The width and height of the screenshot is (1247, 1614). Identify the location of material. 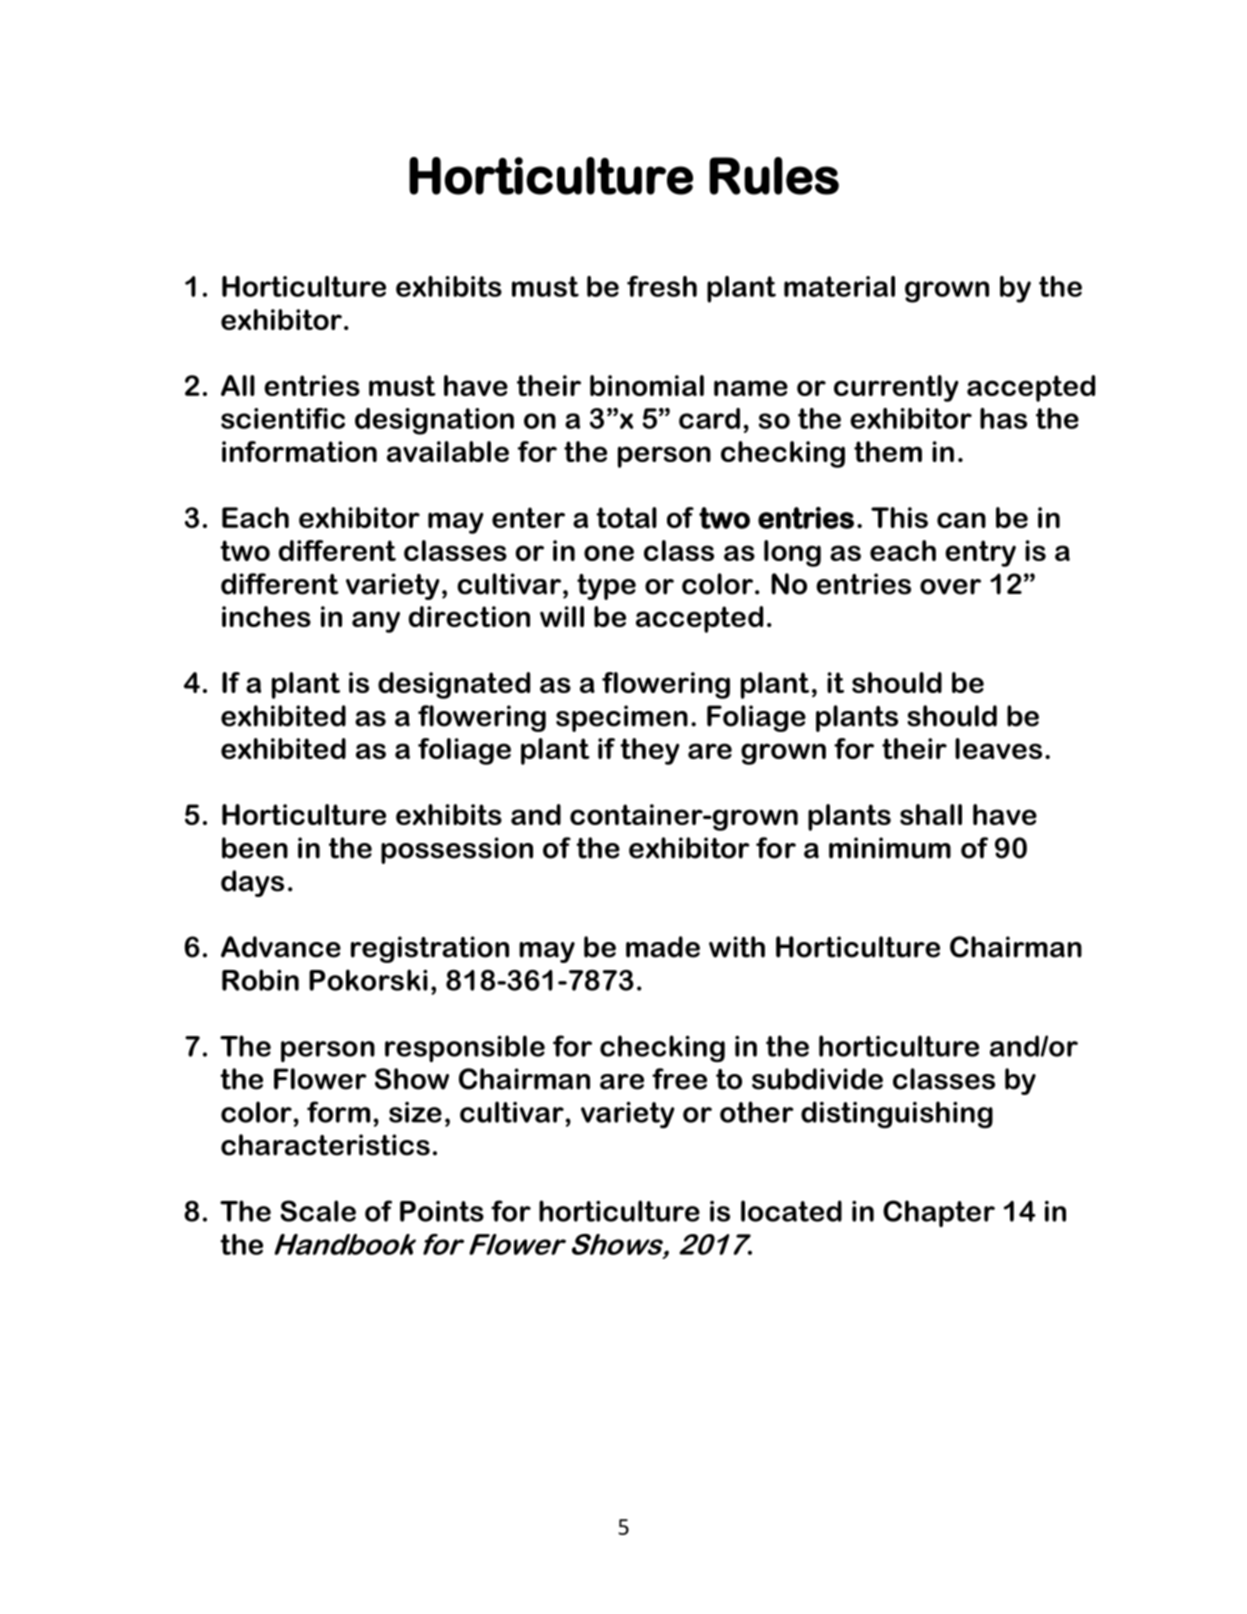
(839, 286).
